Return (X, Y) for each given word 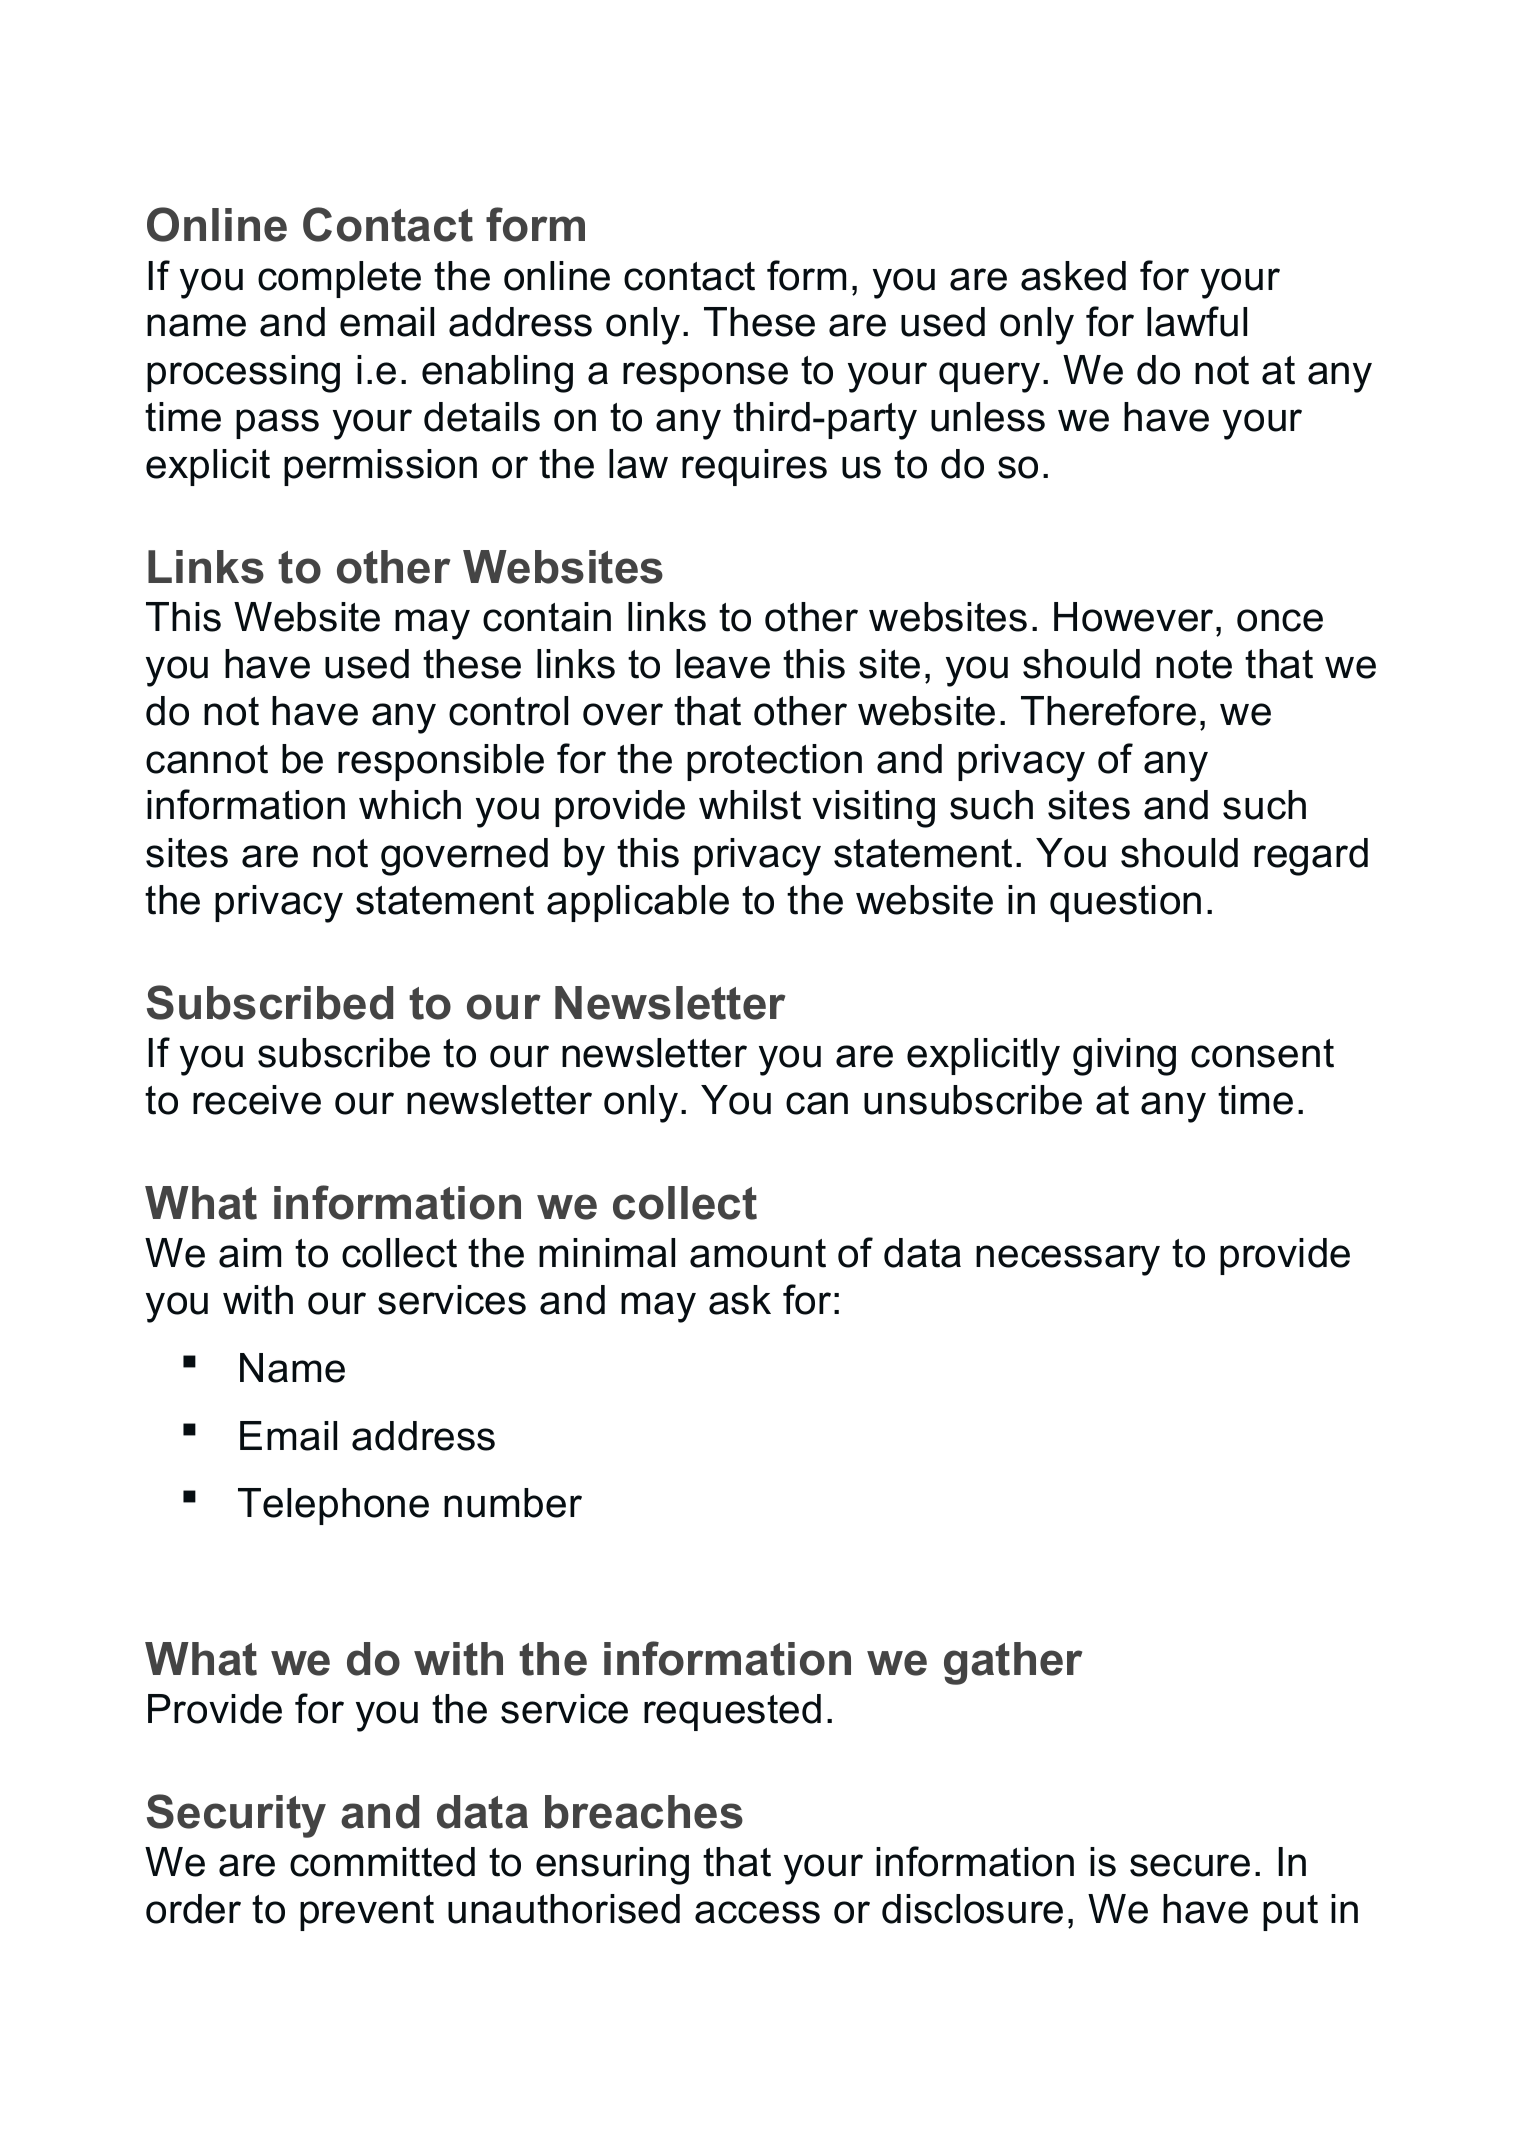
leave (723, 664)
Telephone (333, 1506)
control (508, 711)
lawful (1197, 321)
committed (382, 1862)
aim (250, 1253)
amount (758, 1253)
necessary (1068, 1260)
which (410, 805)
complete (339, 279)
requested (732, 1712)
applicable (638, 903)
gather (1013, 1663)
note (1194, 664)
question (1125, 903)
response (705, 377)
